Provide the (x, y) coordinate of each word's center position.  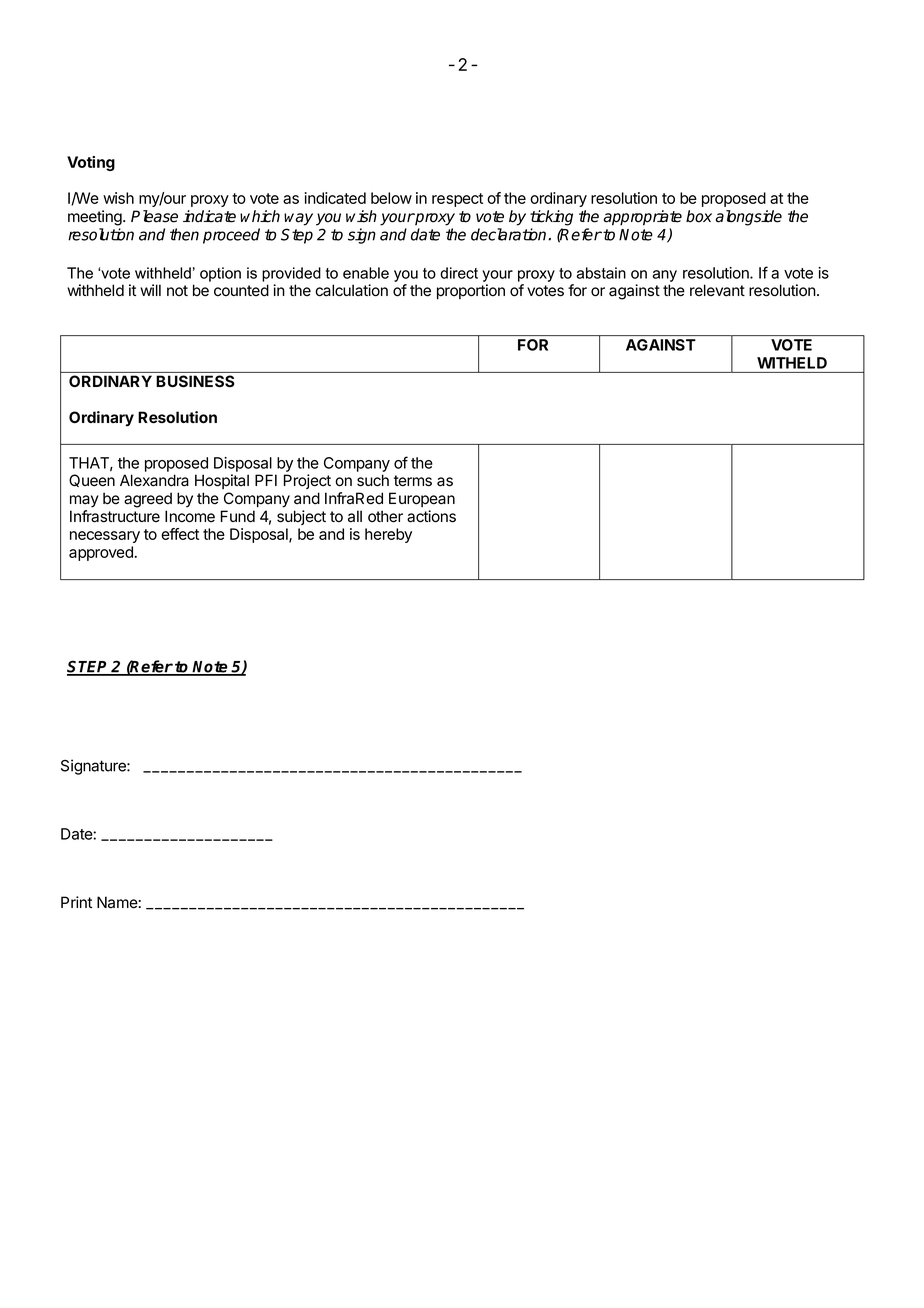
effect (180, 534)
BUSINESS (195, 381)
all (355, 516)
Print (76, 902)
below (391, 198)
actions (431, 516)
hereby (388, 535)
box (699, 216)
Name (117, 902)
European (422, 499)
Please (154, 216)
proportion (471, 291)
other (385, 516)
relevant (717, 290)
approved (101, 553)
